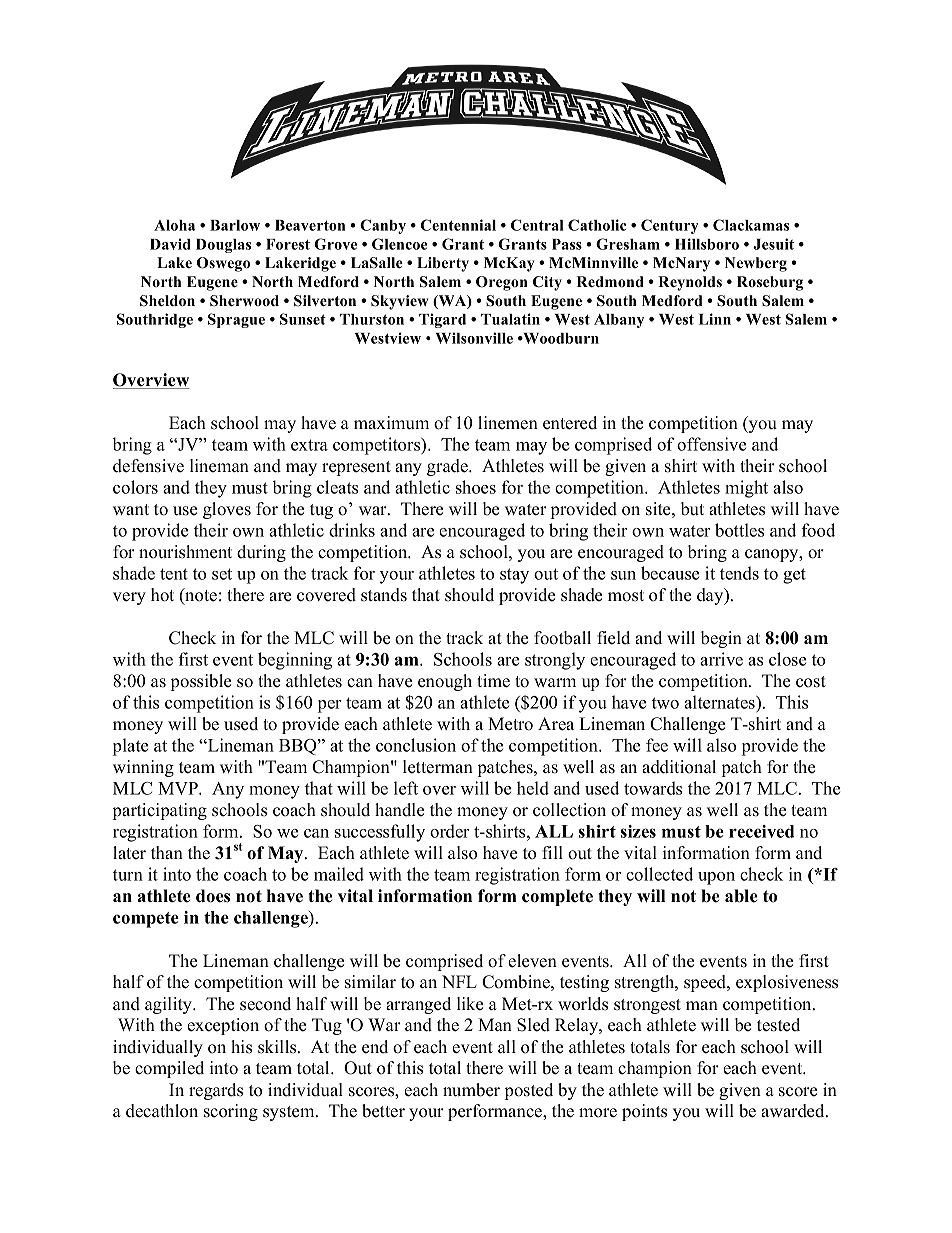 This image has height=1233, width=952. I want to click on does, so click(213, 896).
